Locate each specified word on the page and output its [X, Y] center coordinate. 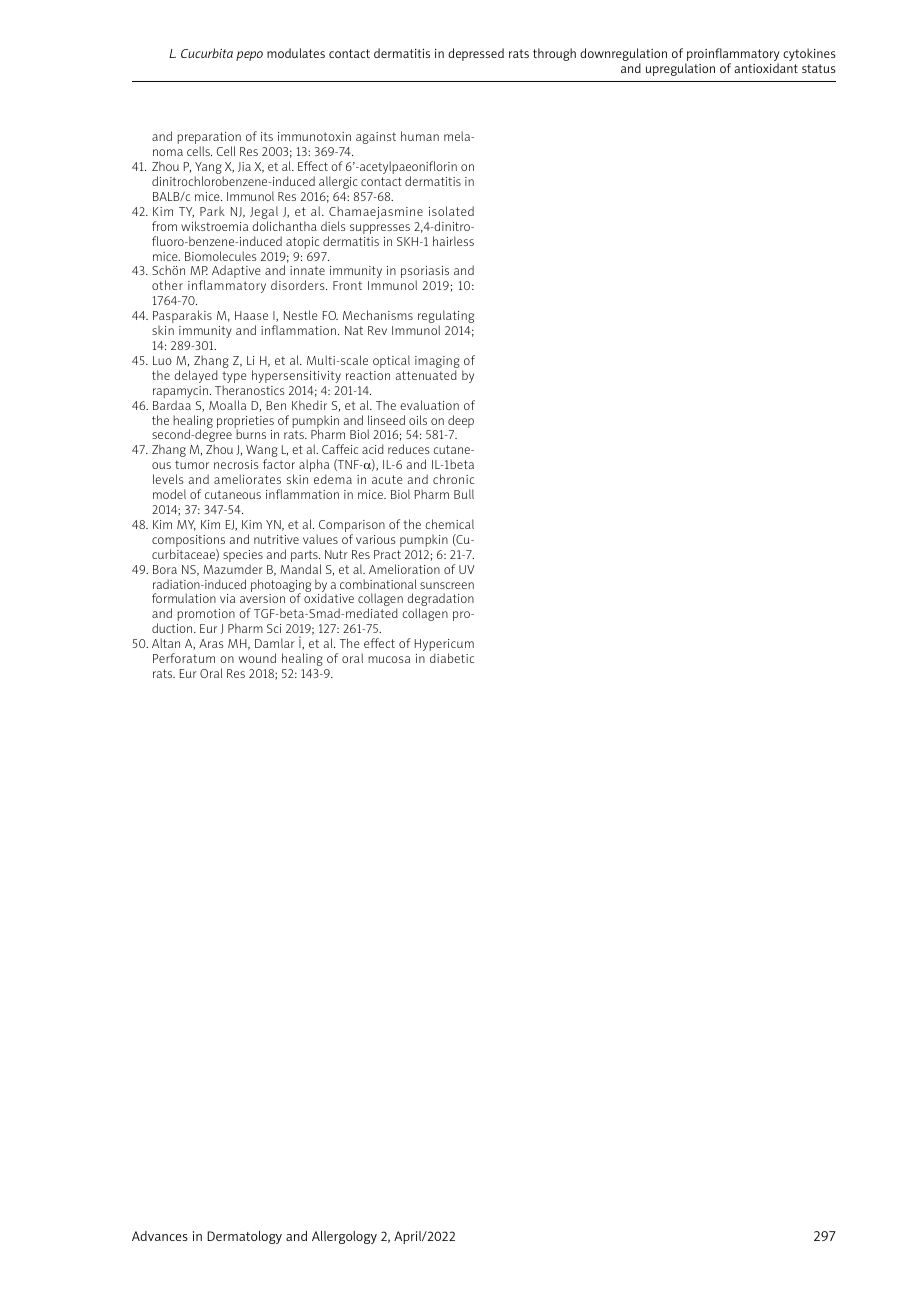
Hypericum [444, 646]
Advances [160, 1236]
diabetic [452, 658]
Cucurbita [207, 53]
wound [257, 658]
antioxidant [766, 68]
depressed [476, 54]
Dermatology [244, 1237]
